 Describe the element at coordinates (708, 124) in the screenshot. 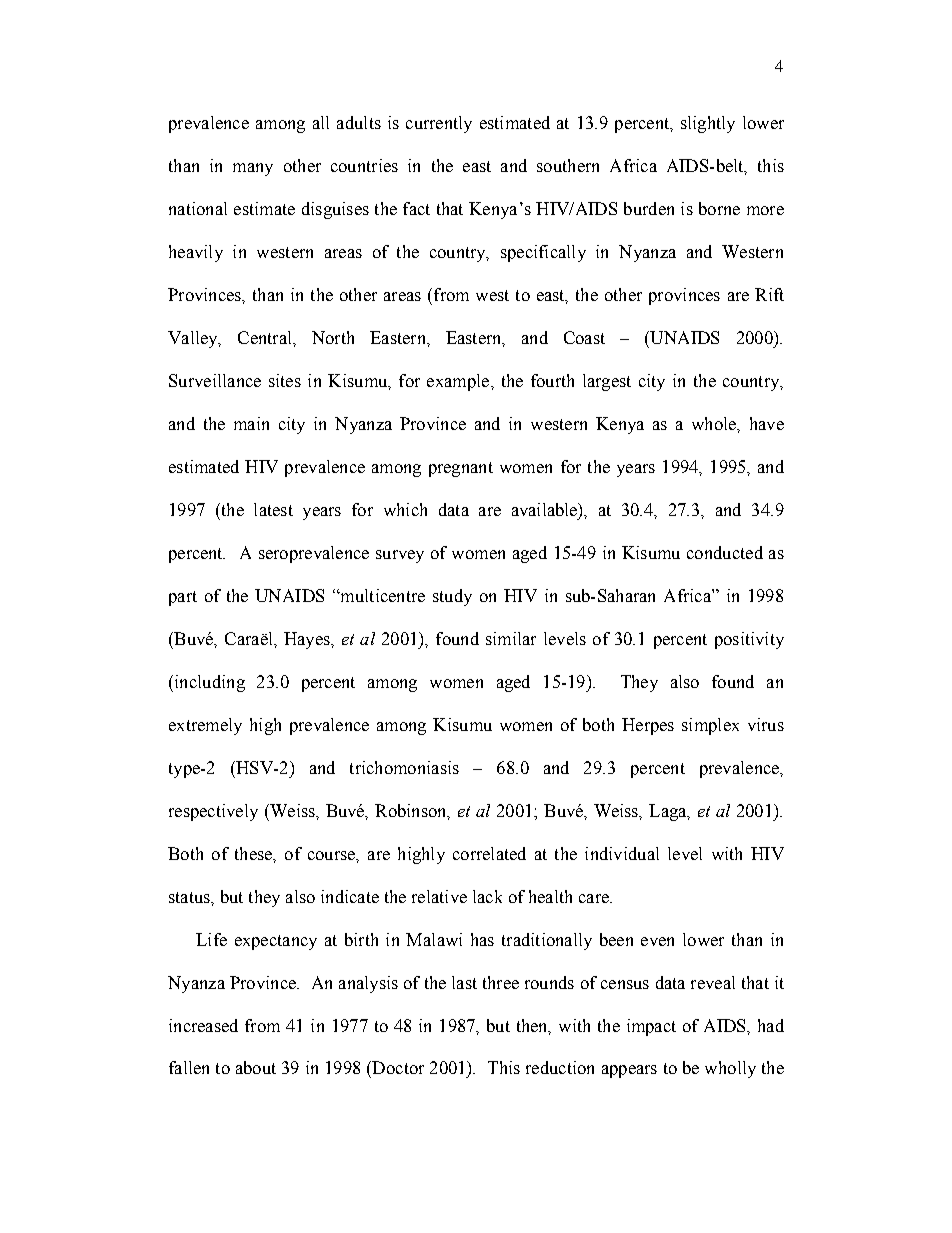

I see `slightly` at that location.
